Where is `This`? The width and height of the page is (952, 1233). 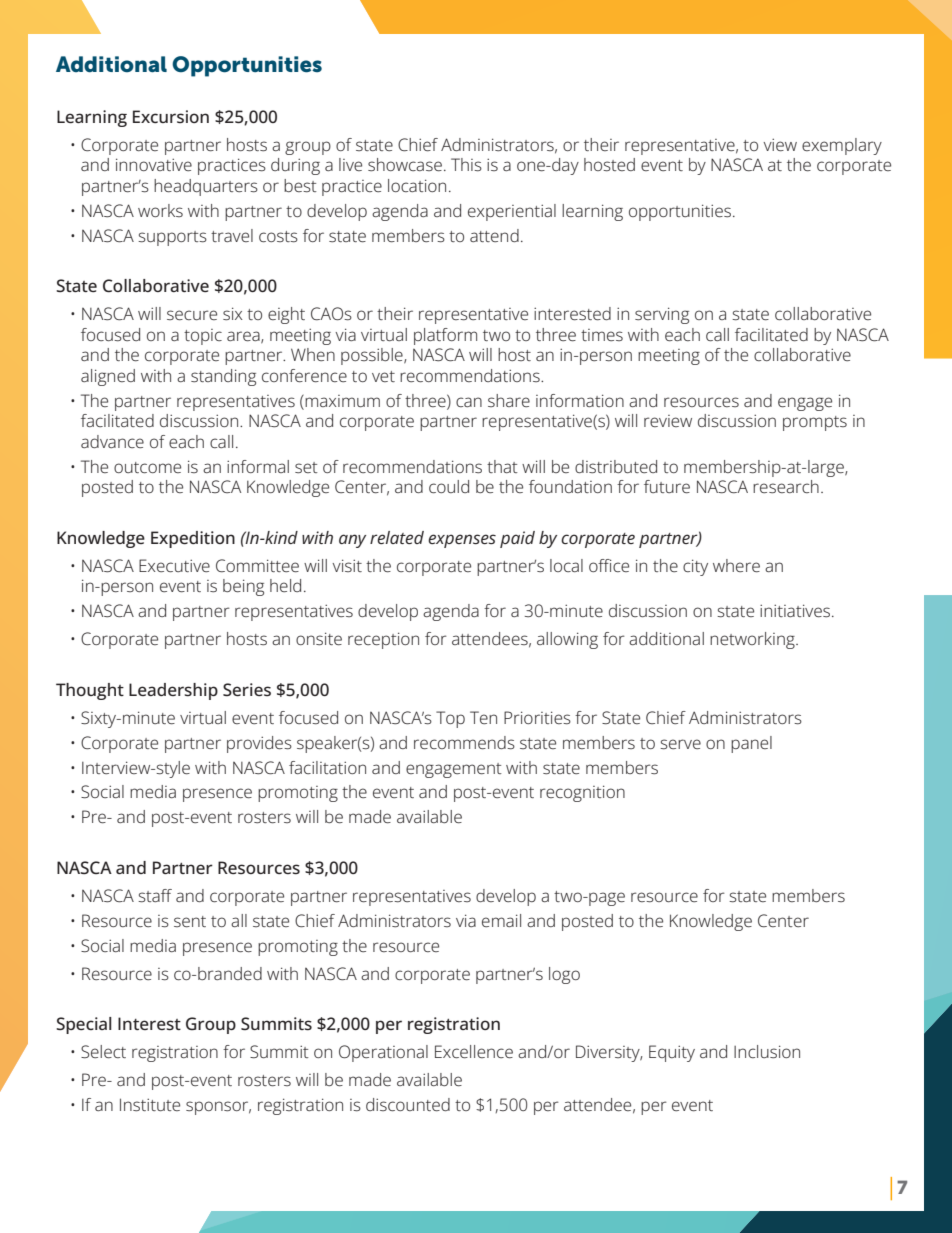
This is located at coordinates (466, 165).
